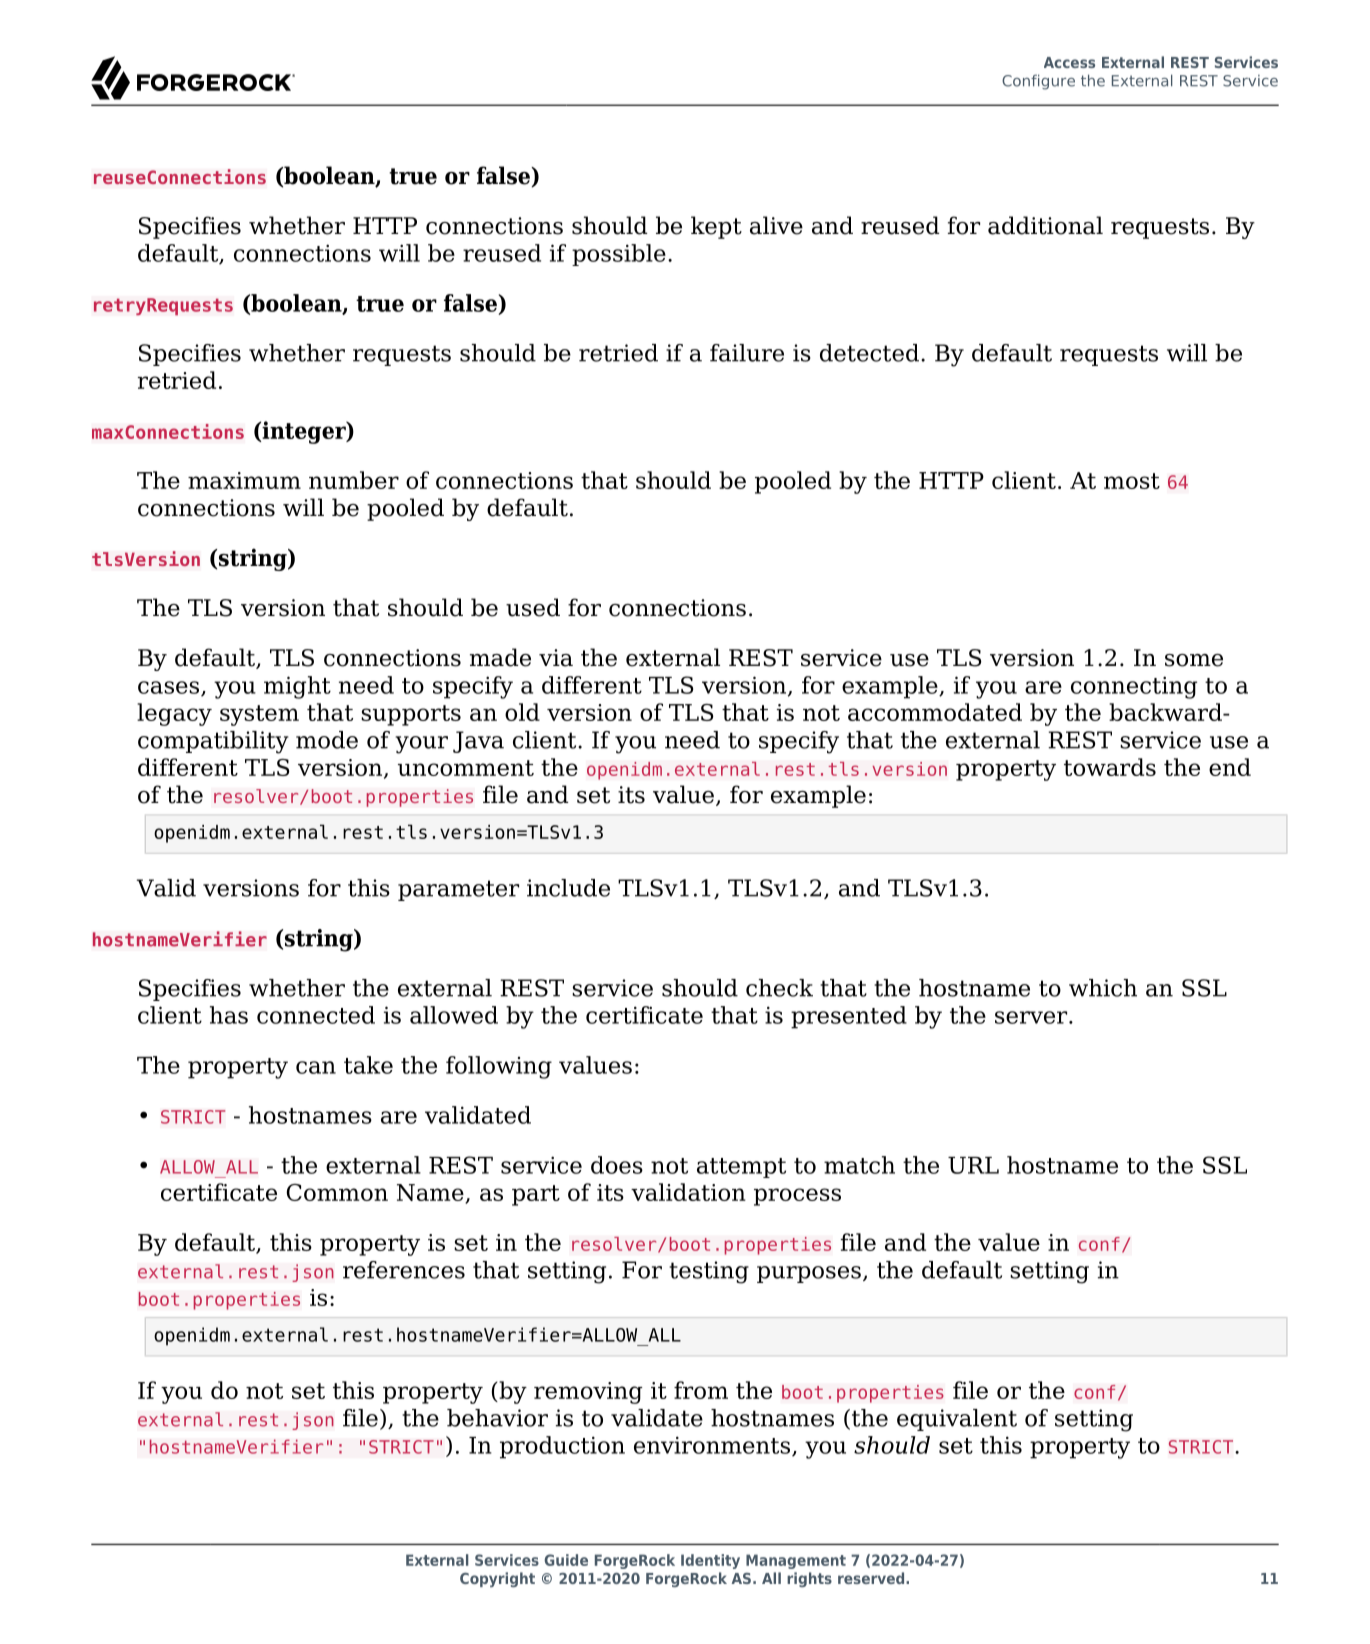 The height and width of the image is (1644, 1370). Describe the element at coordinates (716, 227) in the image. I see `kept` at that location.
